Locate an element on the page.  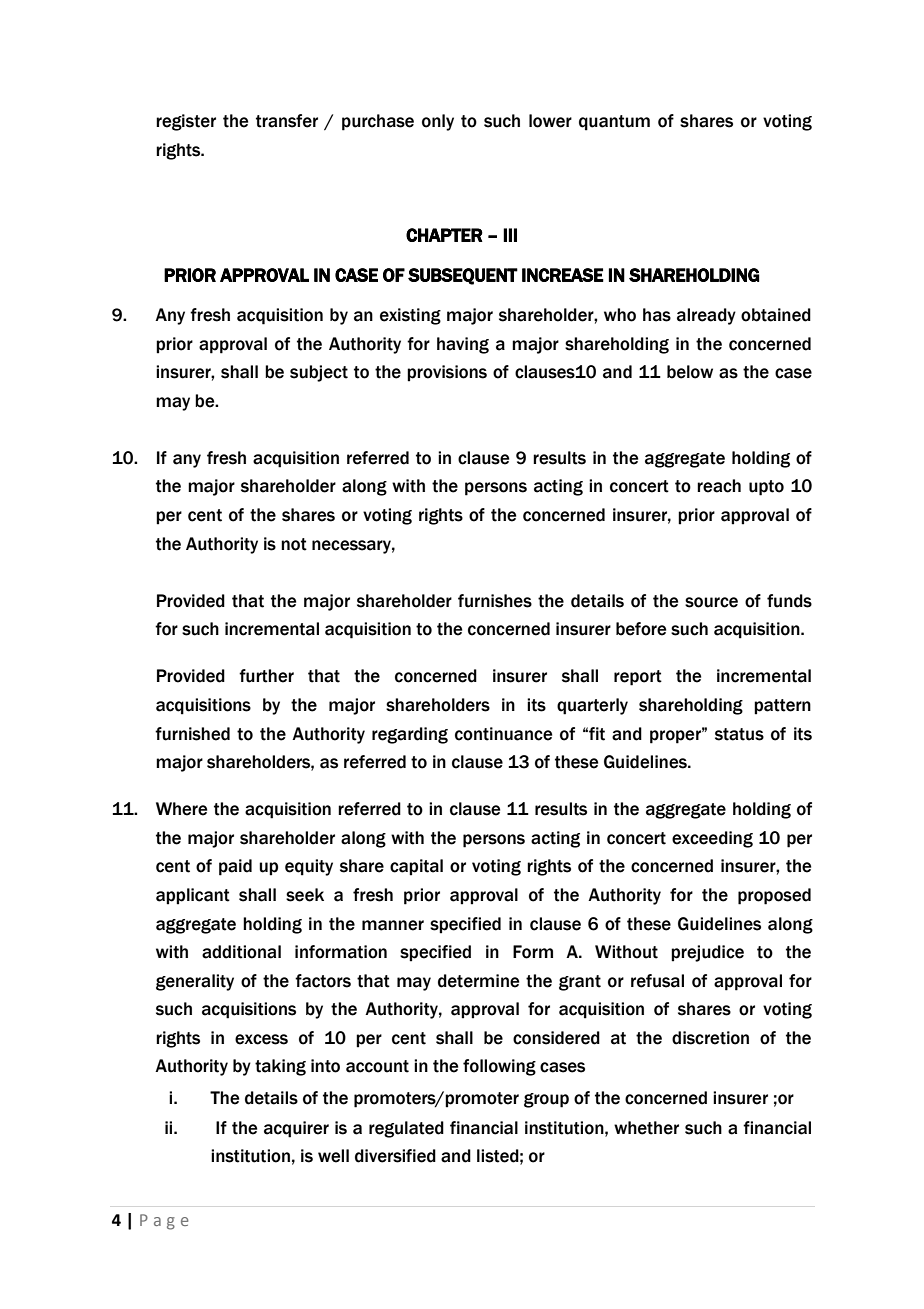
subject is located at coordinates (319, 373).
